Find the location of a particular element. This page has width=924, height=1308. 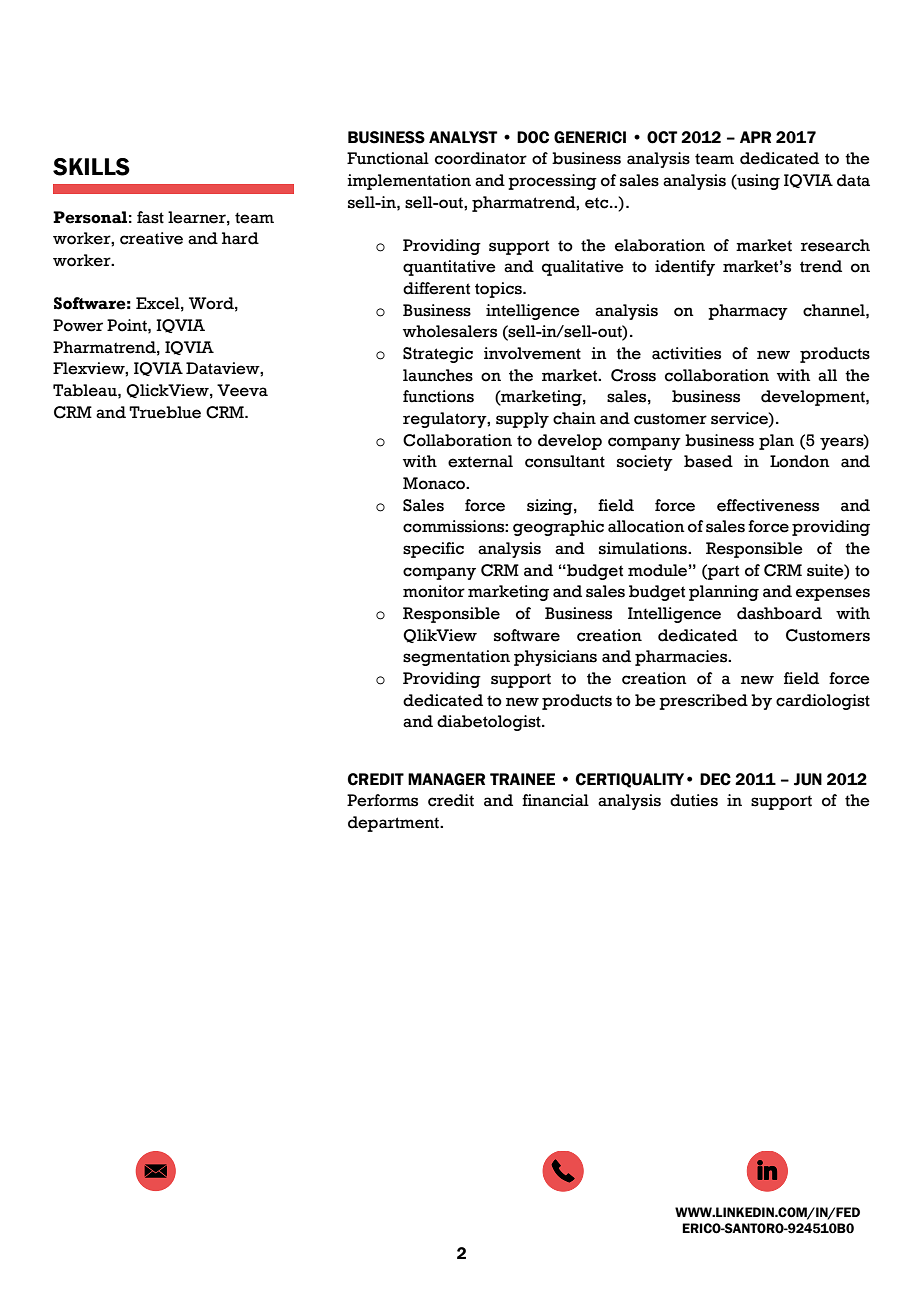

Performs is located at coordinates (382, 800).
